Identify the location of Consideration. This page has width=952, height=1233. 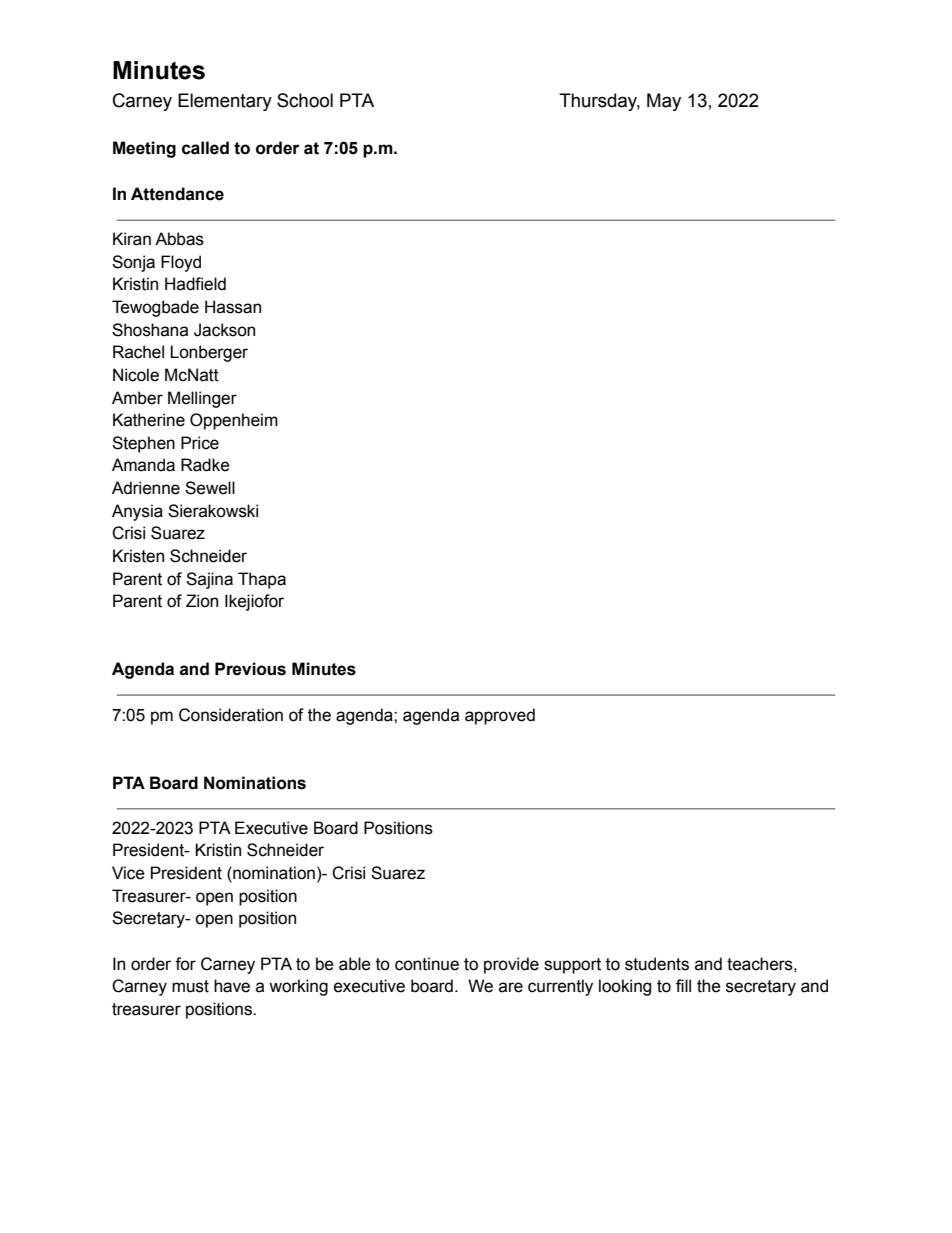
(231, 715).
